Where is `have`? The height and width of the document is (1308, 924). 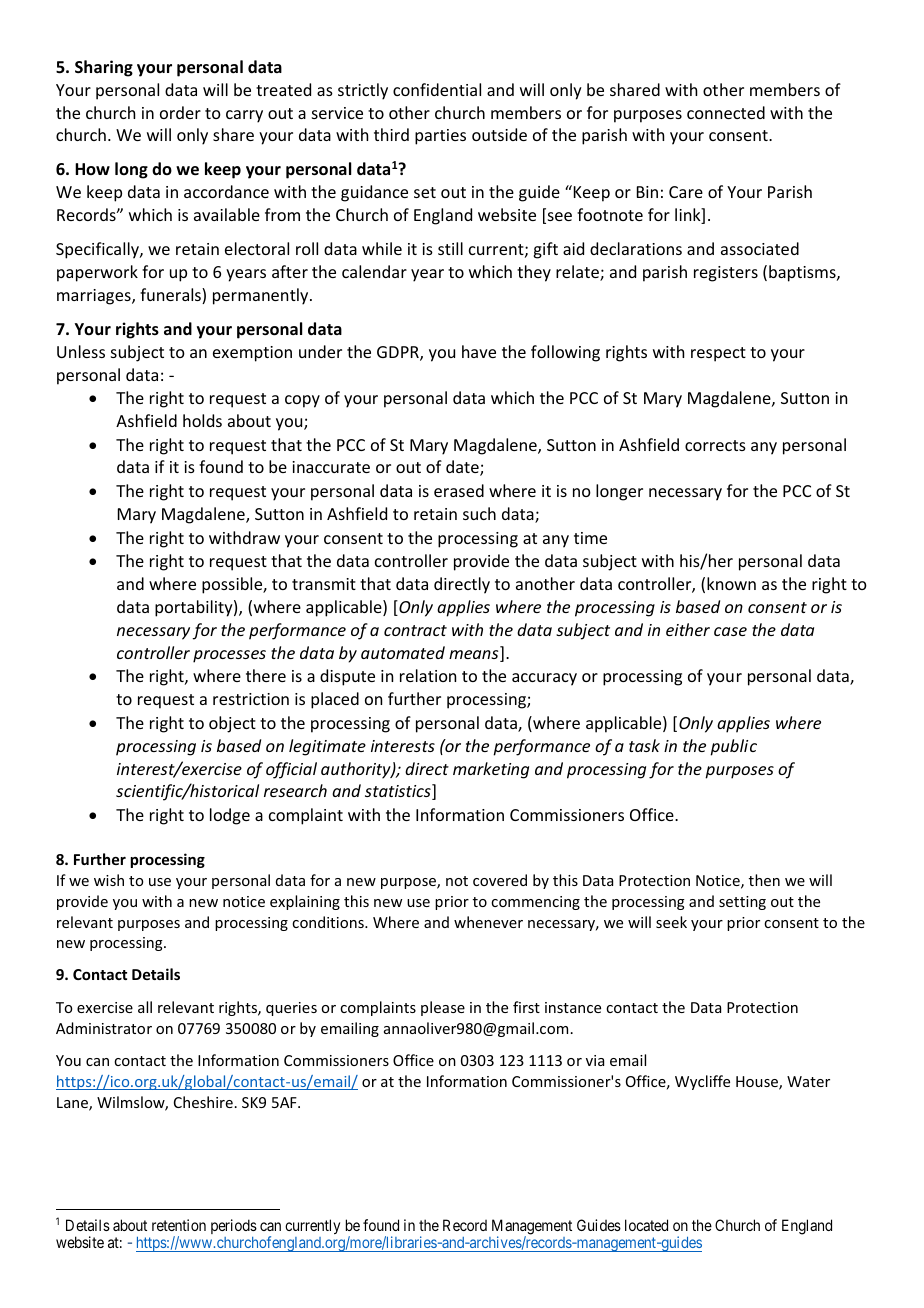 have is located at coordinates (479, 351).
